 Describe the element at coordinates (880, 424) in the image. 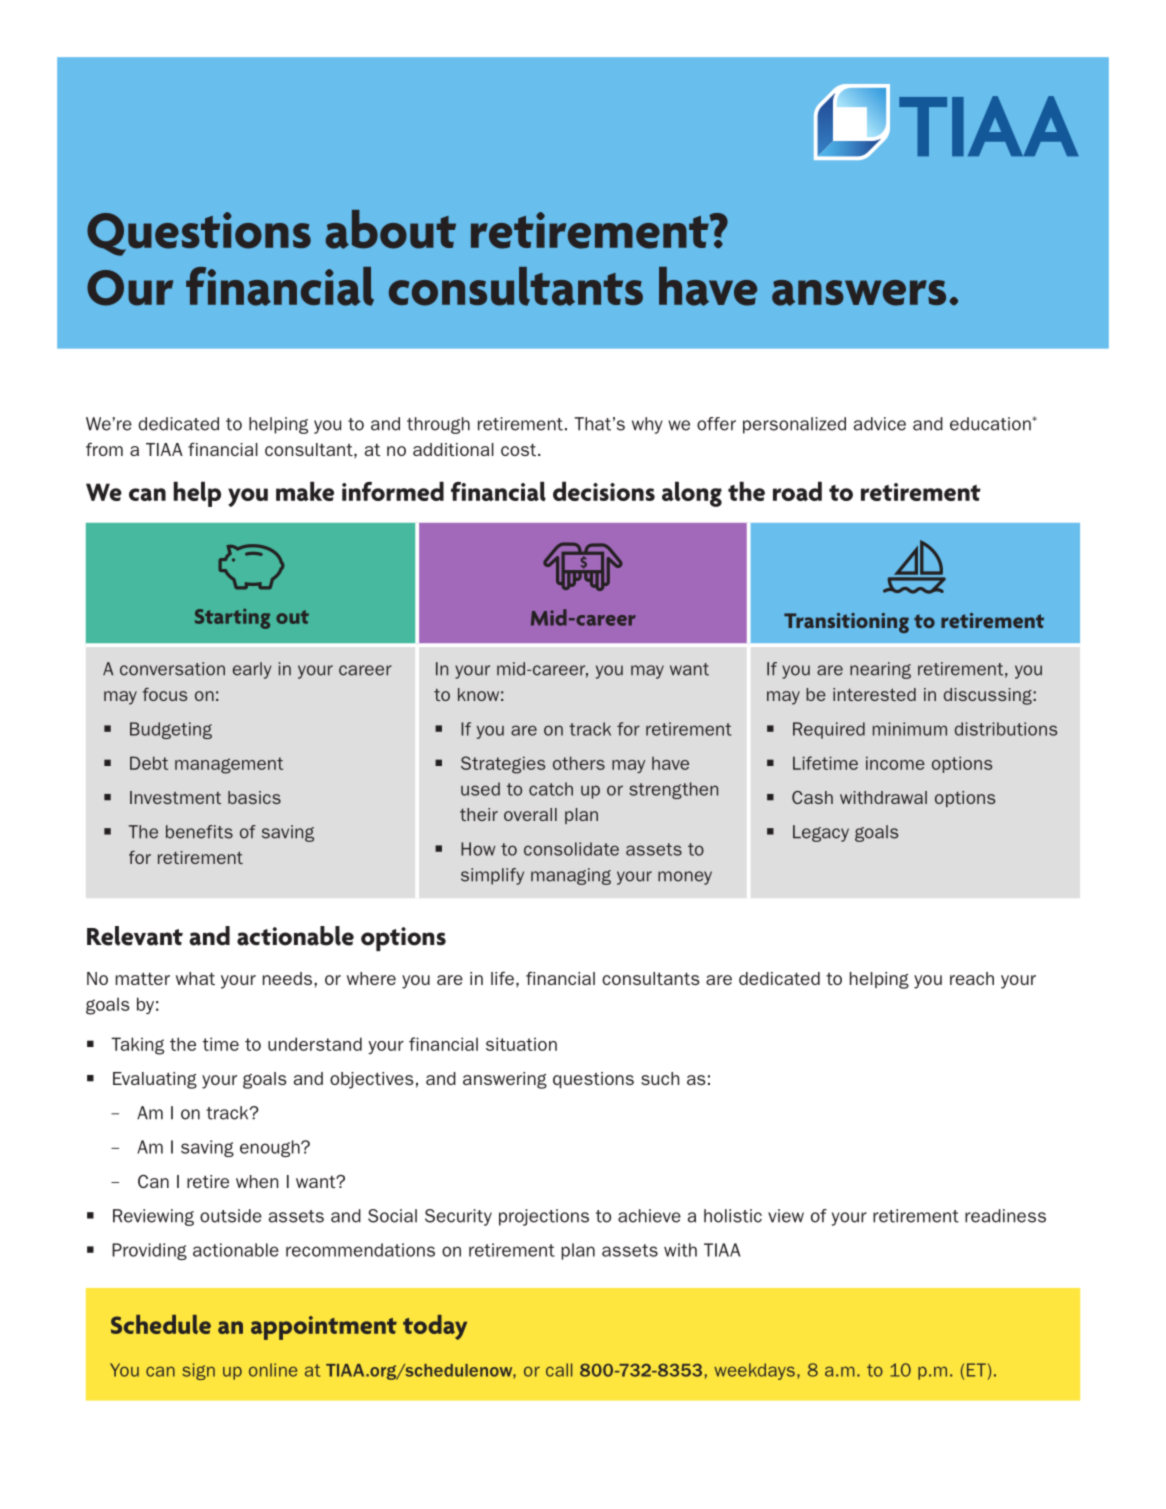

I see `advice` at that location.
